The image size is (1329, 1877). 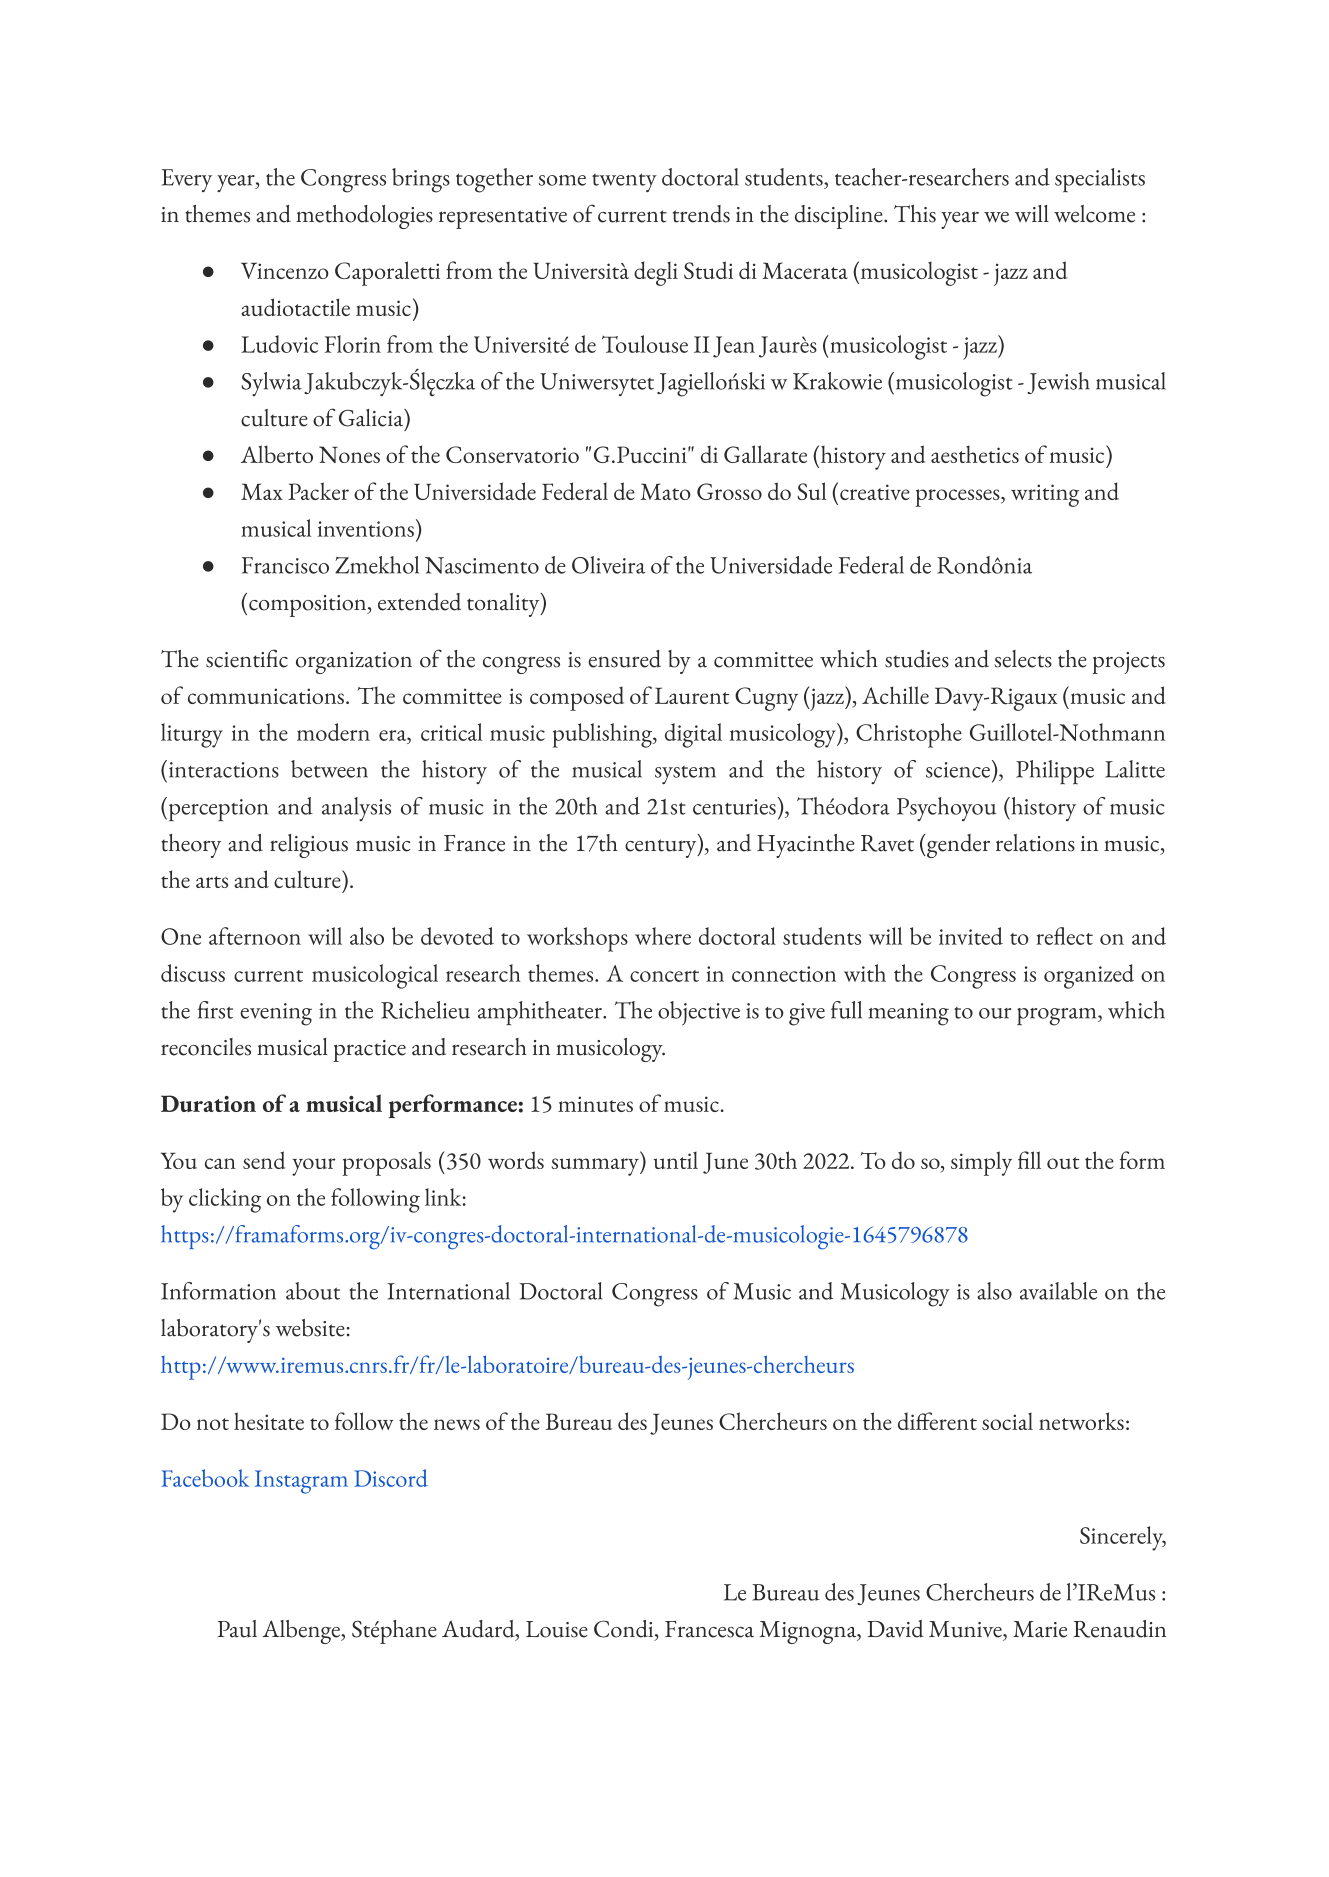 What do you see at coordinates (665, 491) in the document?
I see `Mato` at bounding box center [665, 491].
